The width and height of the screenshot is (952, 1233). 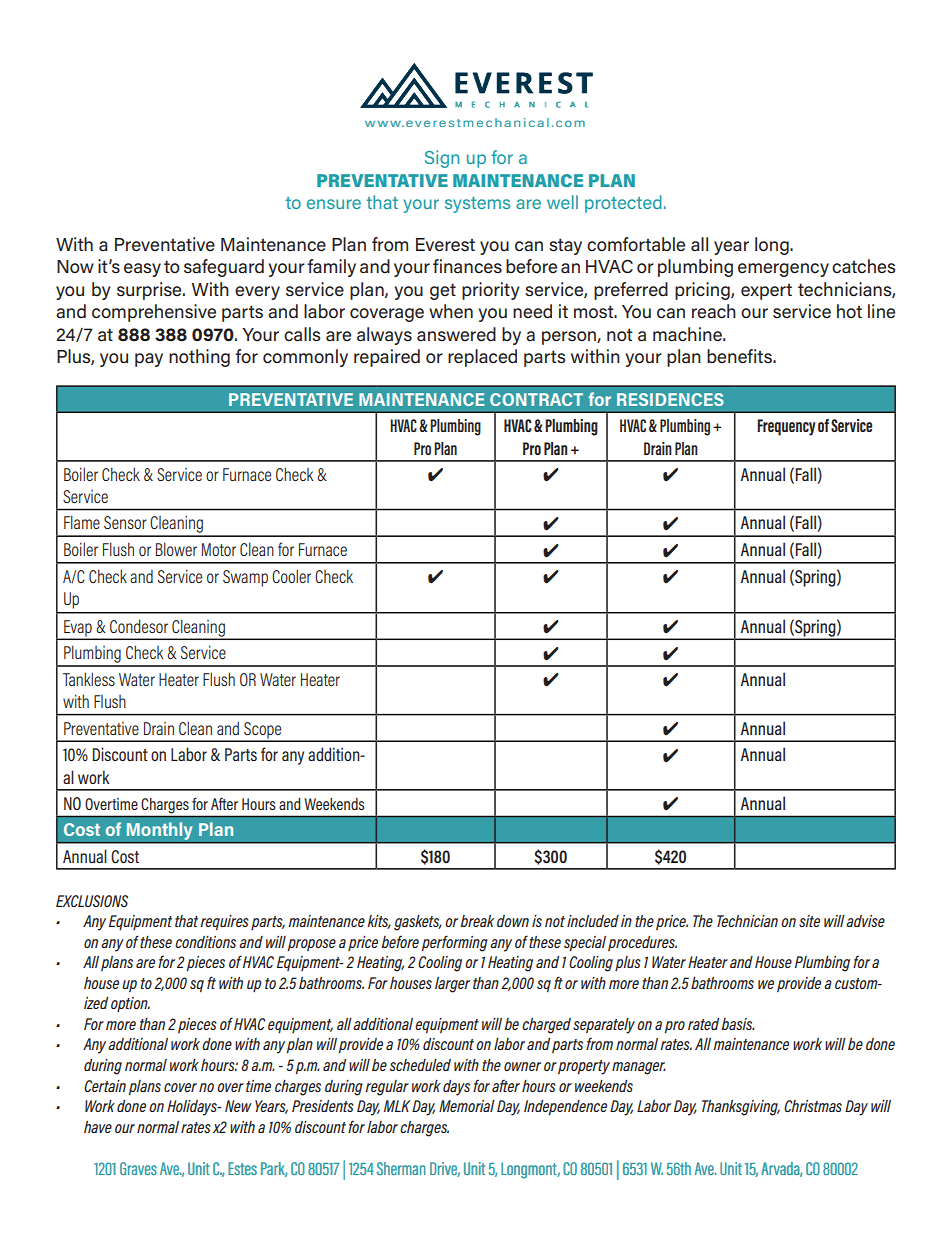 I want to click on emergency, so click(x=783, y=270).
